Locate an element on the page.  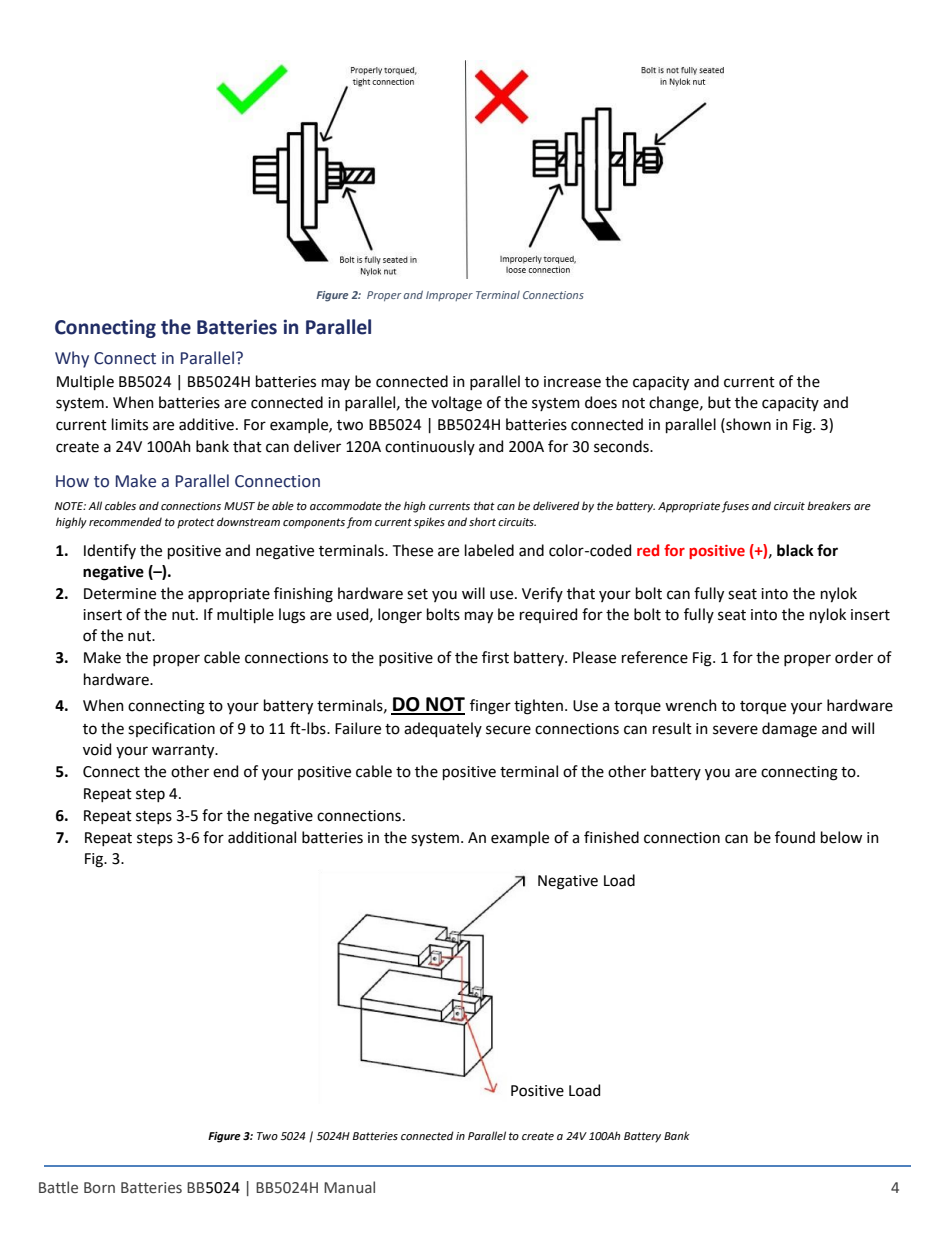
finished is located at coordinates (611, 837).
